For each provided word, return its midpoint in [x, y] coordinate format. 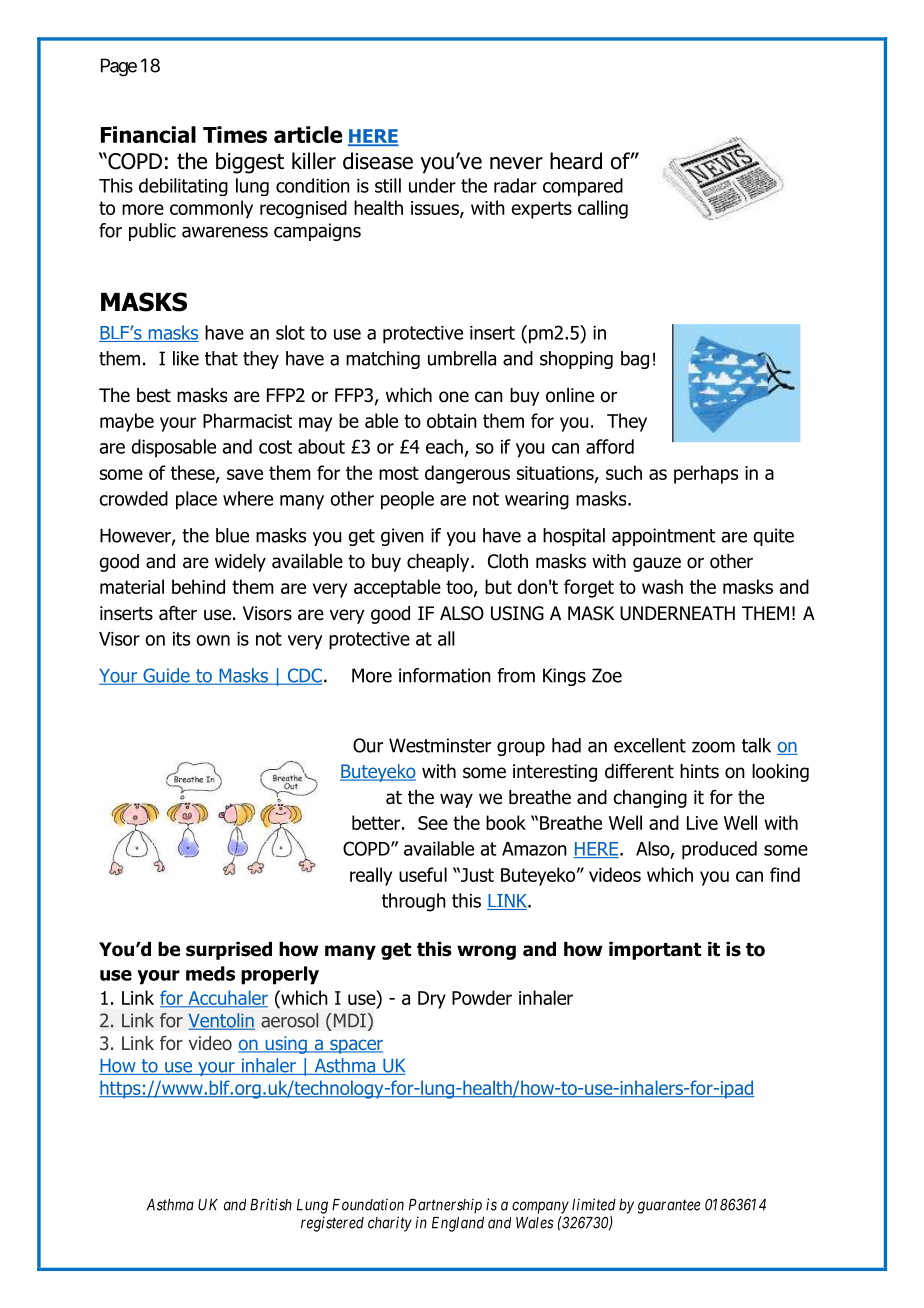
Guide [166, 676]
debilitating [183, 187]
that [221, 358]
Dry [432, 1000]
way [456, 800]
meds [210, 973]
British [271, 1204]
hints [699, 771]
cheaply [439, 563]
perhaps [706, 474]
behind [198, 586]
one [454, 397]
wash [662, 586]
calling [603, 209]
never [516, 163]
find [785, 874]
